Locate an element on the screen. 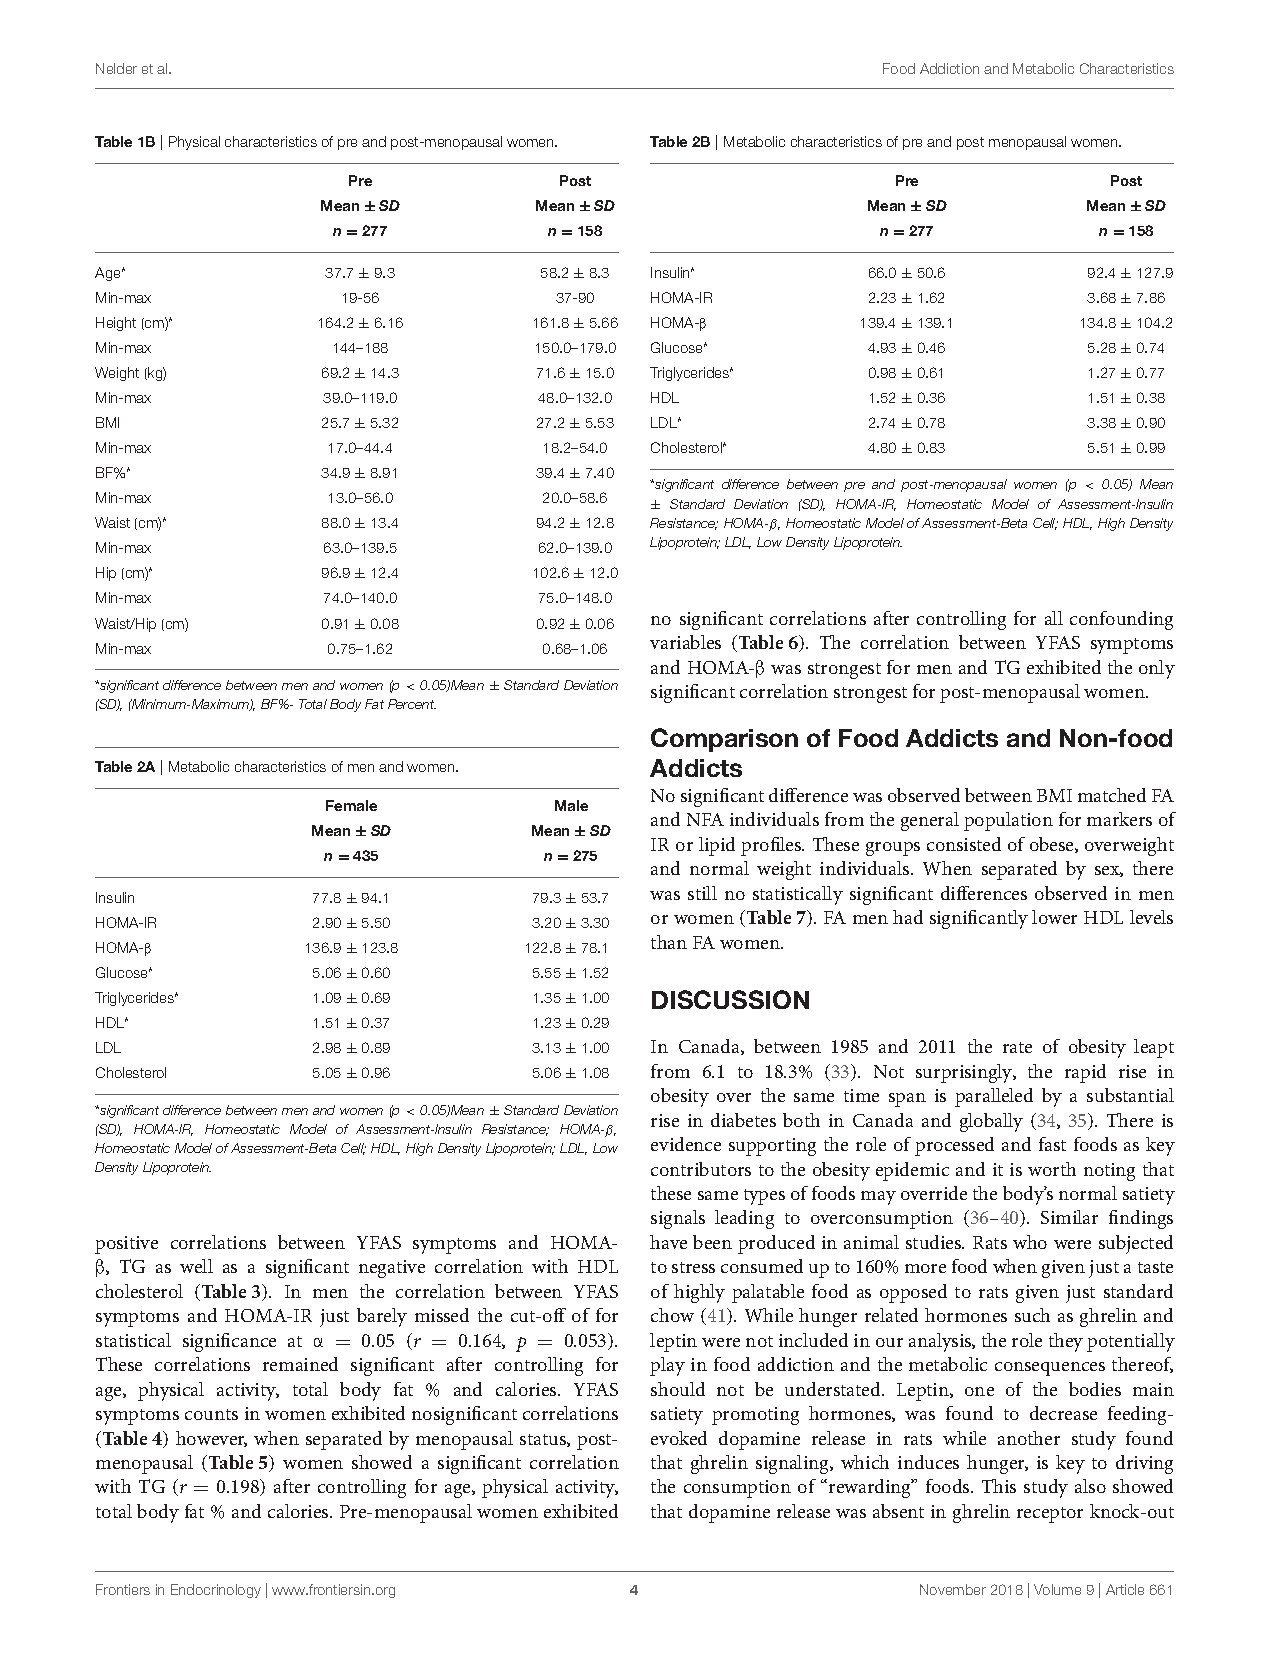  only is located at coordinates (1157, 669).
